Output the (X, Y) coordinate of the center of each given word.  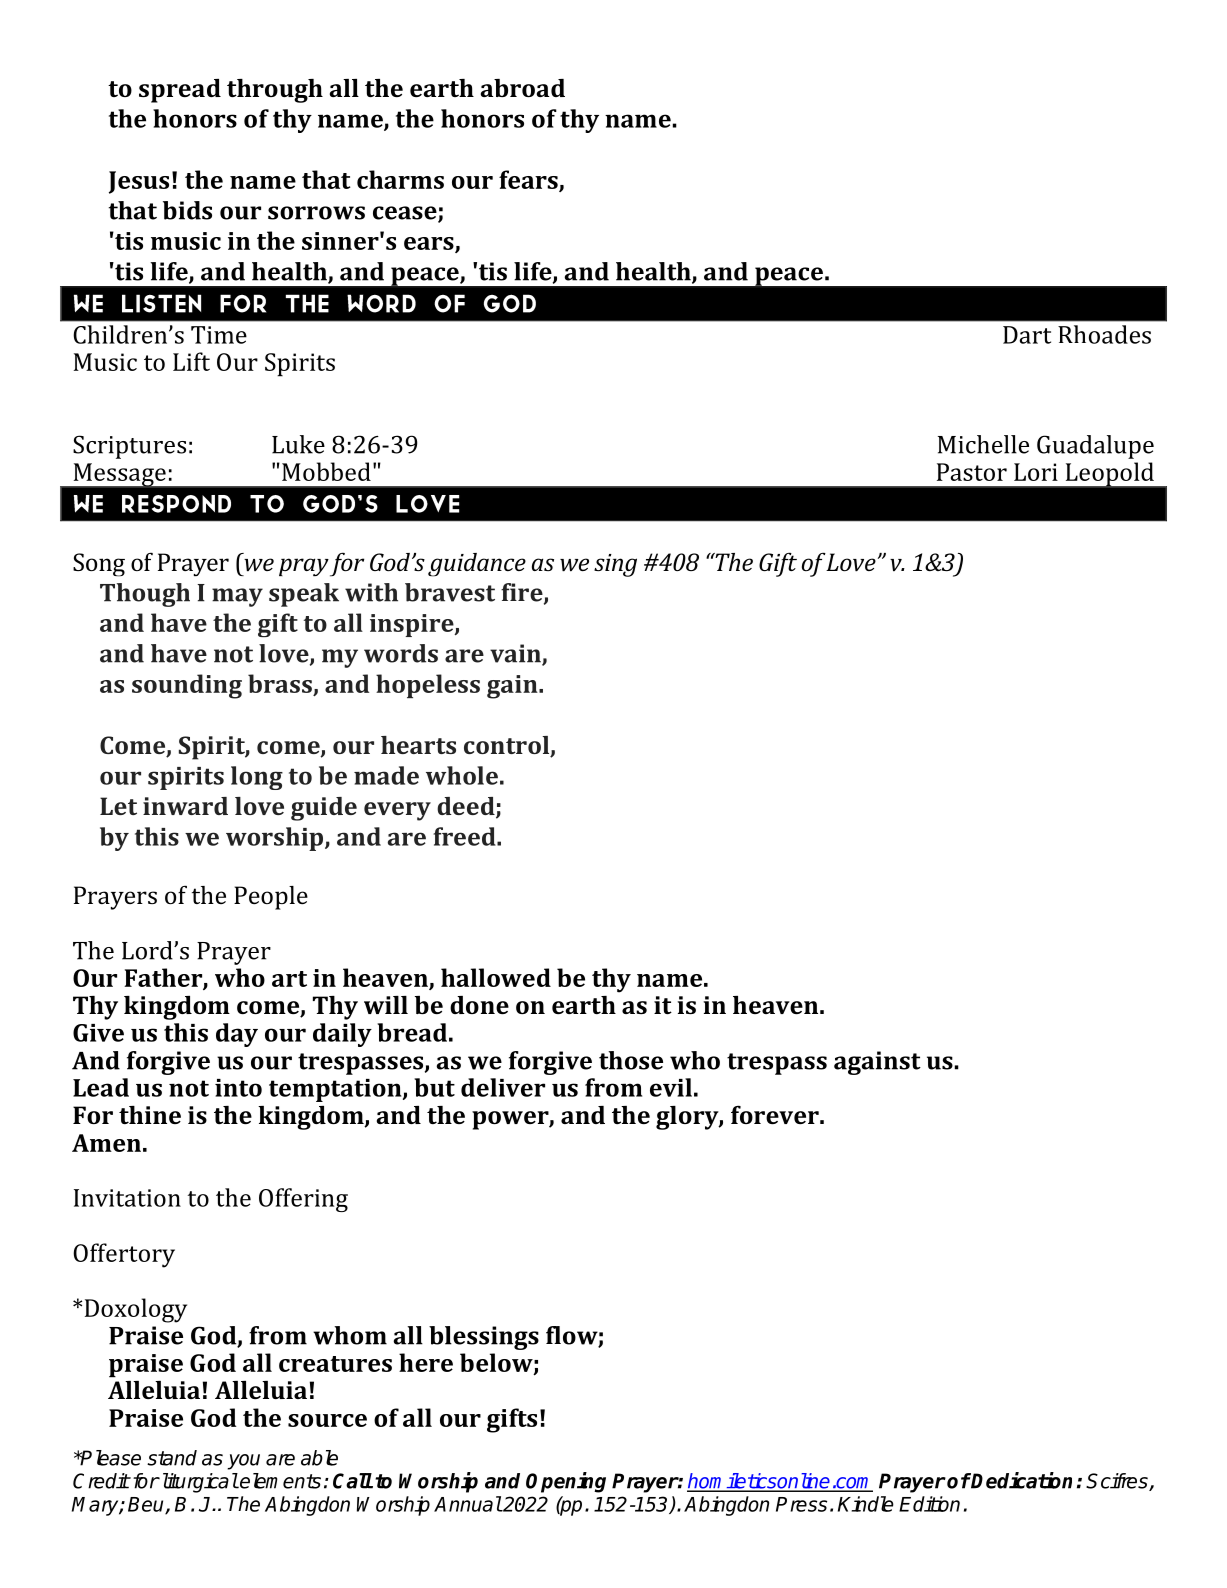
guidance (477, 565)
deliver (503, 1087)
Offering (303, 1200)
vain (516, 654)
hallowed (496, 977)
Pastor (972, 472)
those (631, 1060)
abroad (523, 88)
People (271, 898)
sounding (187, 686)
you (243, 1462)
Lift (191, 361)
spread (180, 91)
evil (671, 1087)
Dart (1027, 335)
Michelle (983, 444)
